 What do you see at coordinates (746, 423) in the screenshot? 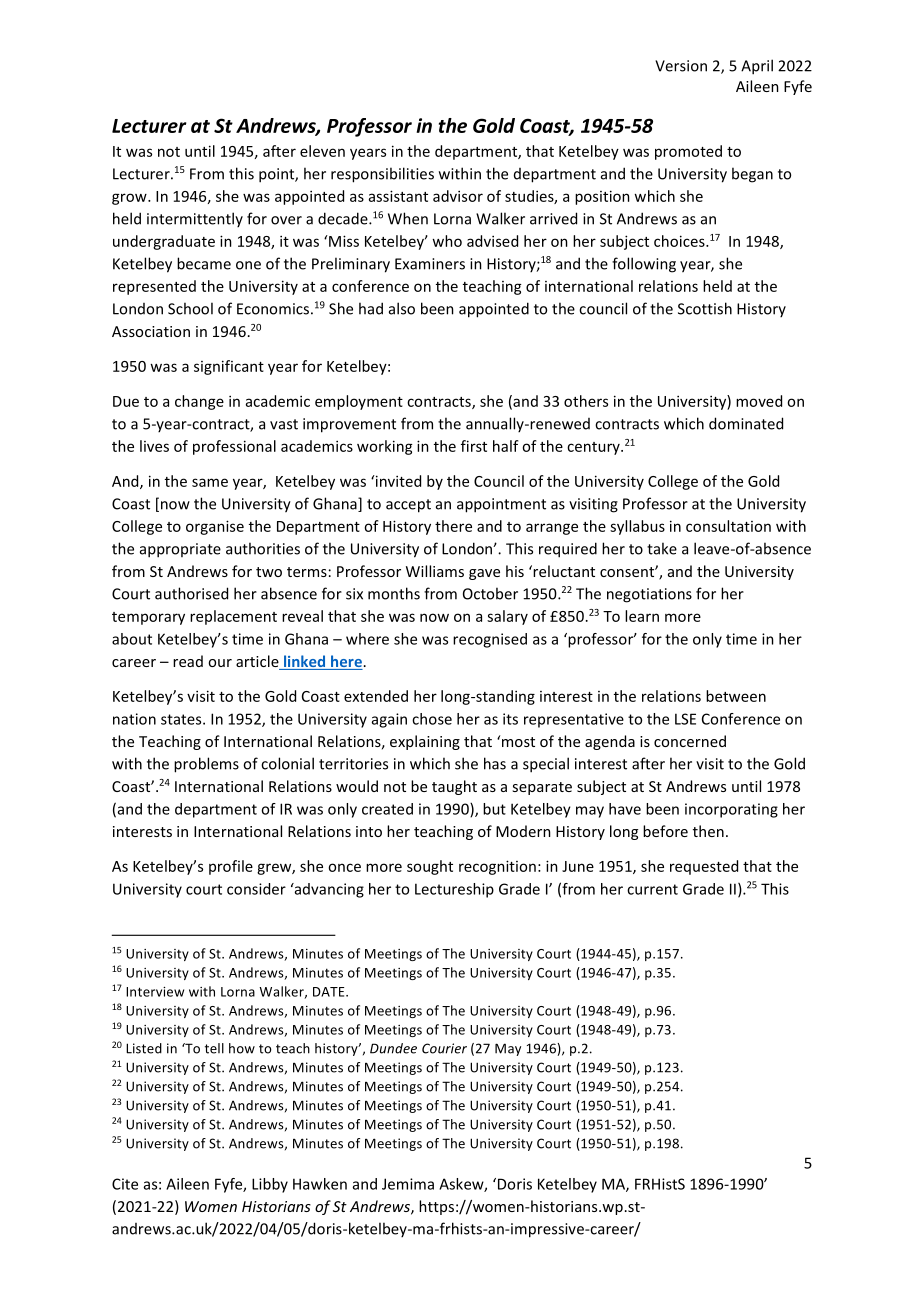
I see `dominated` at bounding box center [746, 423].
